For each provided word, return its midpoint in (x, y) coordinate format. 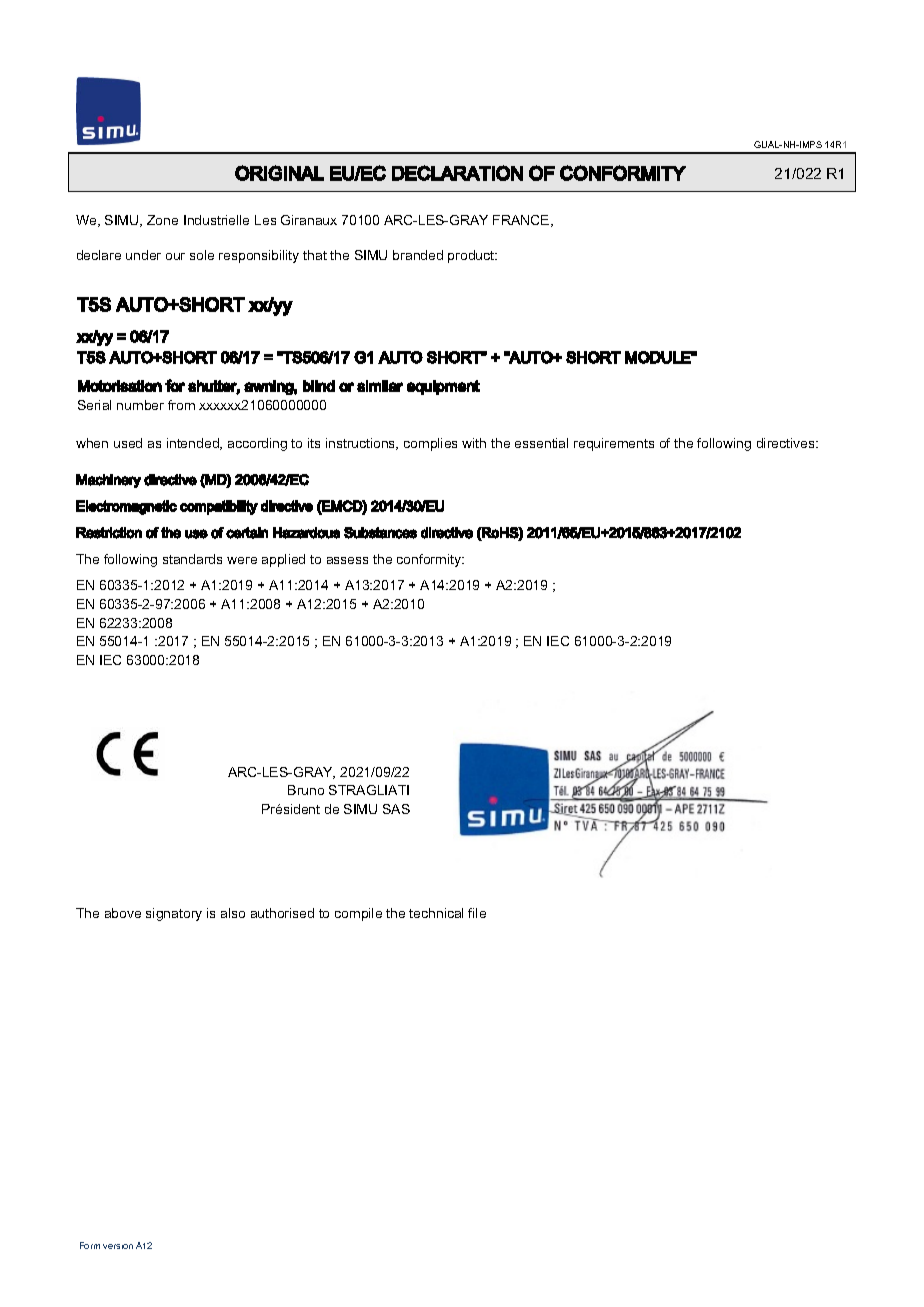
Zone (162, 220)
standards (192, 559)
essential (541, 443)
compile (358, 914)
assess (347, 560)
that (315, 255)
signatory (174, 914)
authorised (282, 913)
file (477, 913)
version (118, 1246)
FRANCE (522, 221)
